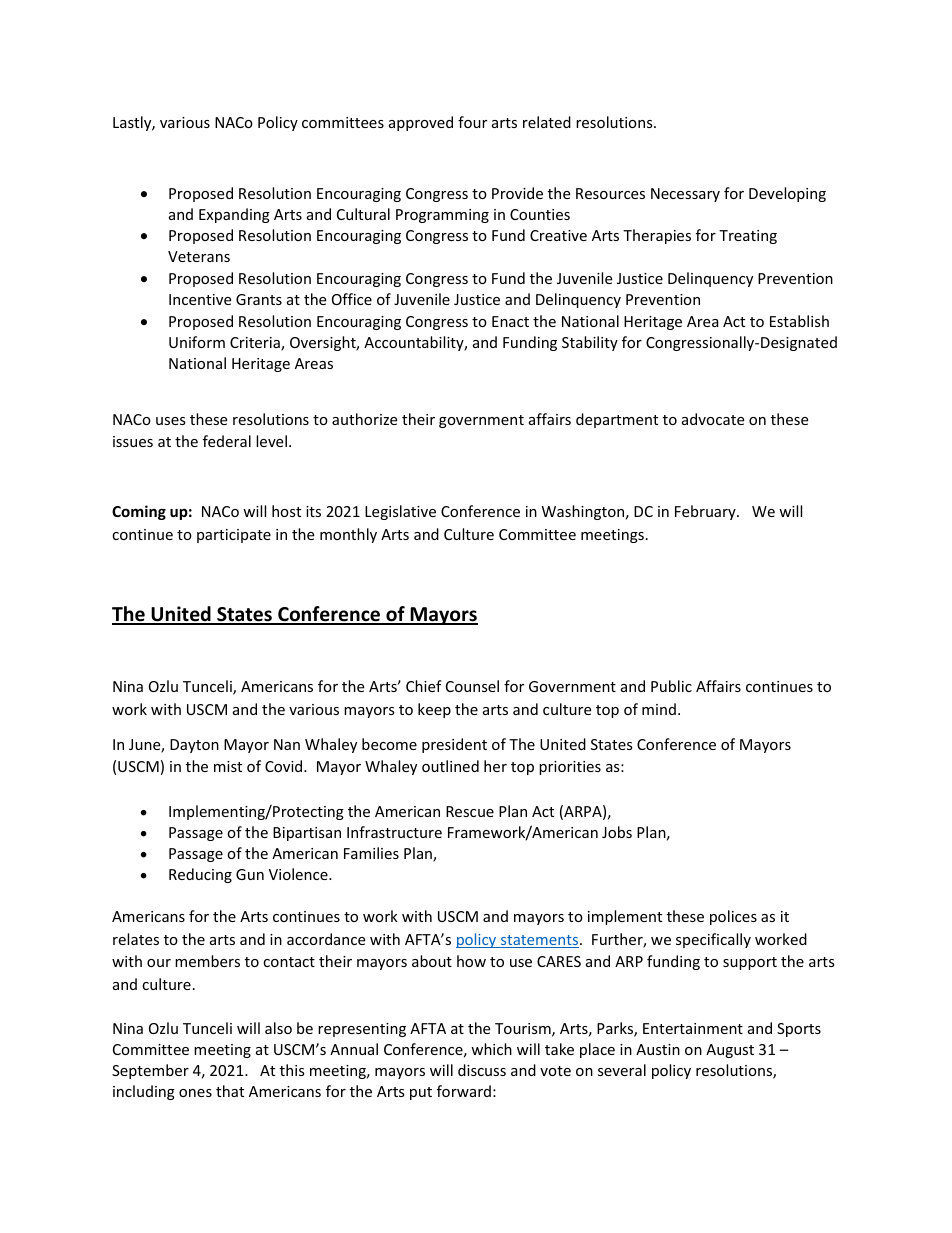  What do you see at coordinates (472, 686) in the image?
I see `Counsel` at bounding box center [472, 686].
